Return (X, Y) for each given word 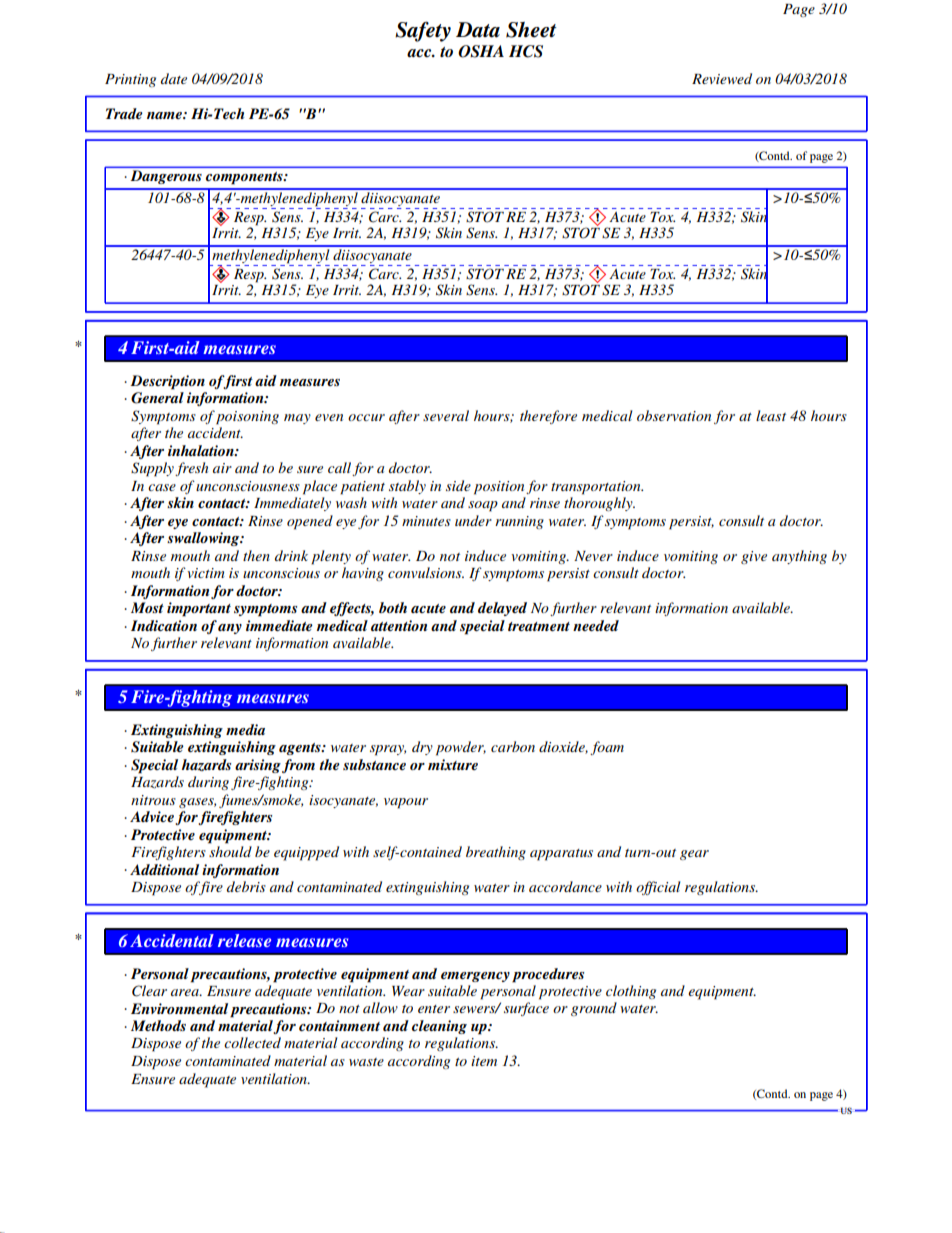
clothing (631, 992)
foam (607, 748)
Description (167, 382)
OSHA (481, 51)
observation (674, 415)
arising (258, 766)
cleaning (439, 1027)
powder (461, 748)
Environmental (179, 1008)
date (174, 78)
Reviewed (722, 78)
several (446, 415)
